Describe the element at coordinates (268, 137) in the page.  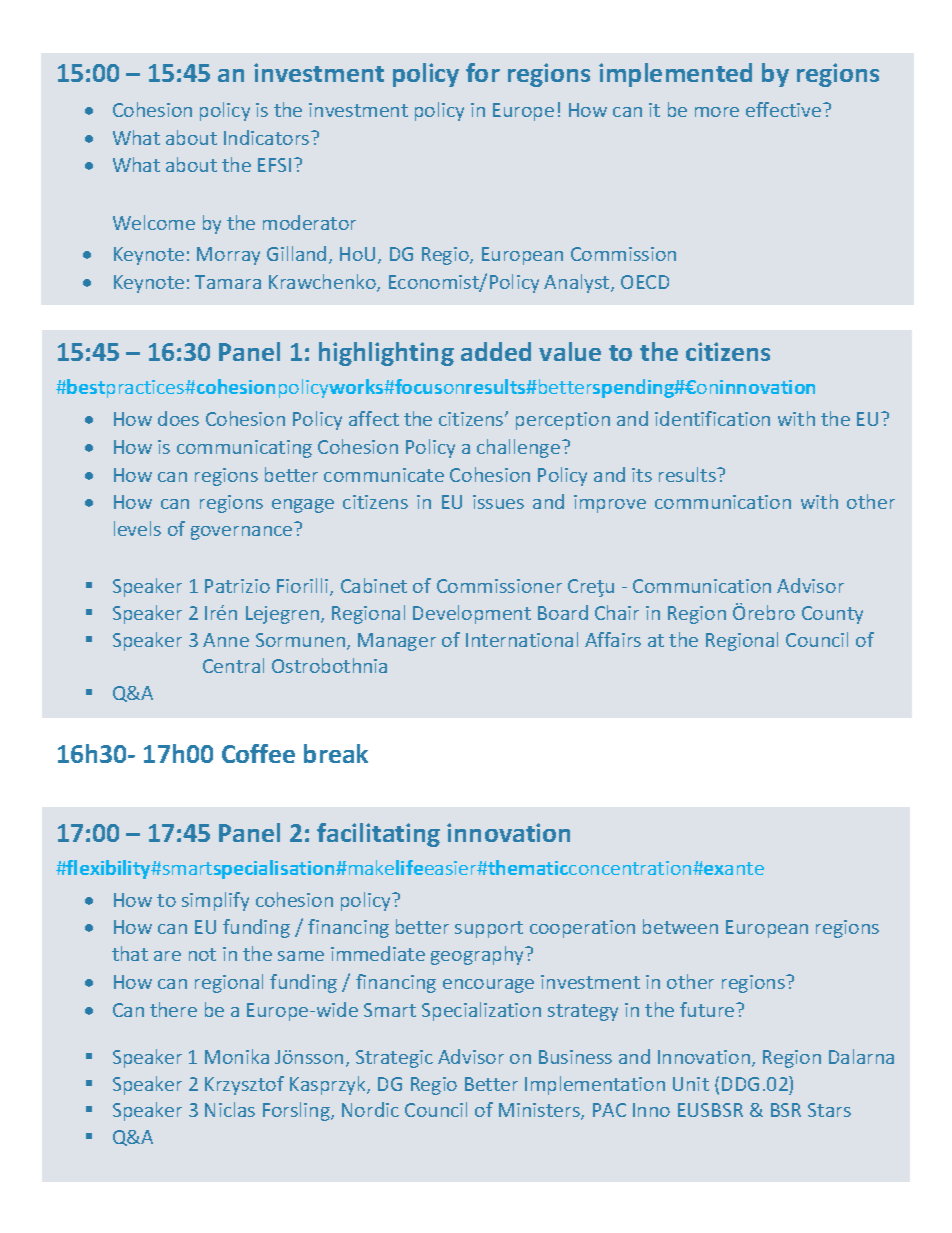
I see `Indicators` at that location.
